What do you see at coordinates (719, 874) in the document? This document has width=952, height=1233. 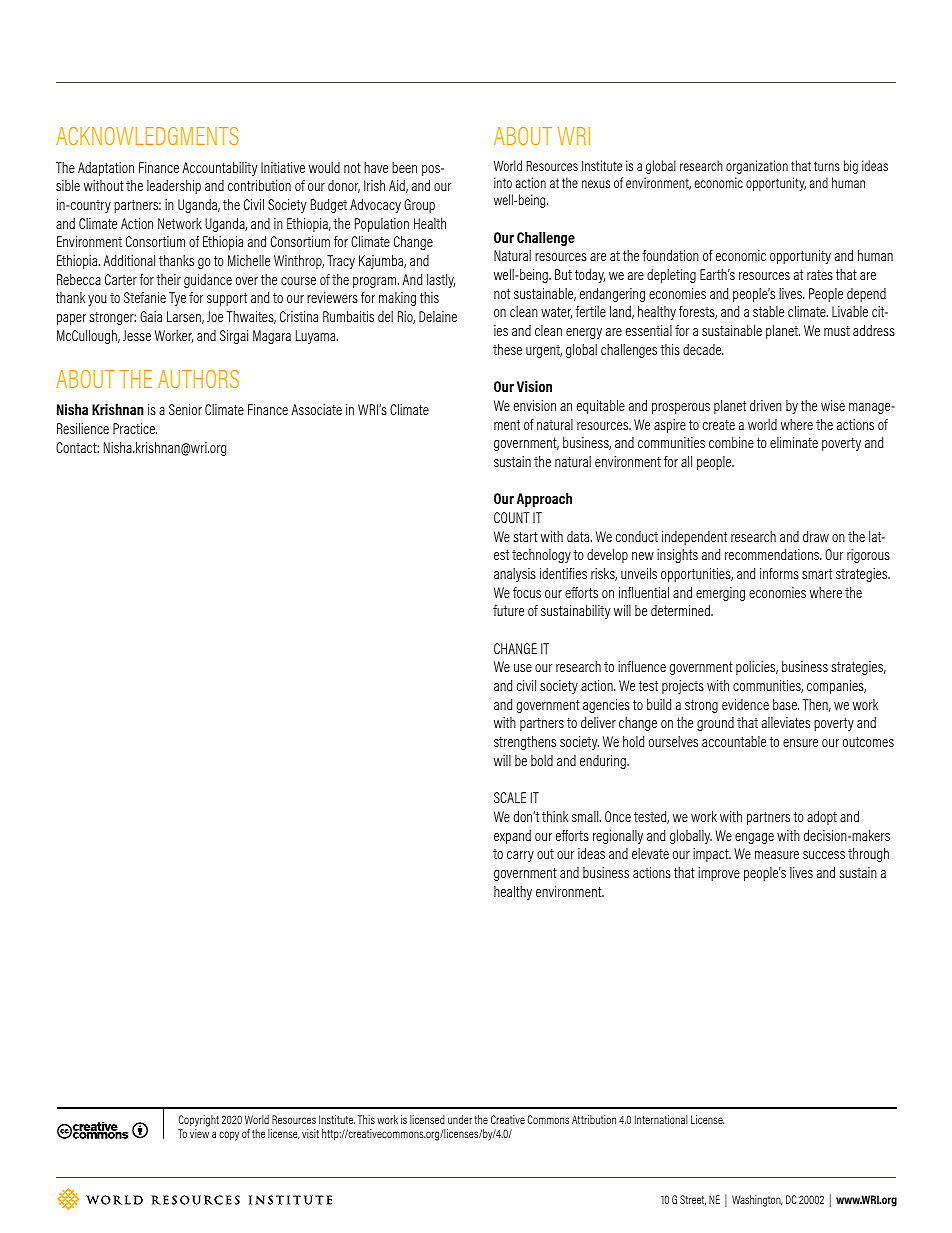 I see `improve` at bounding box center [719, 874].
